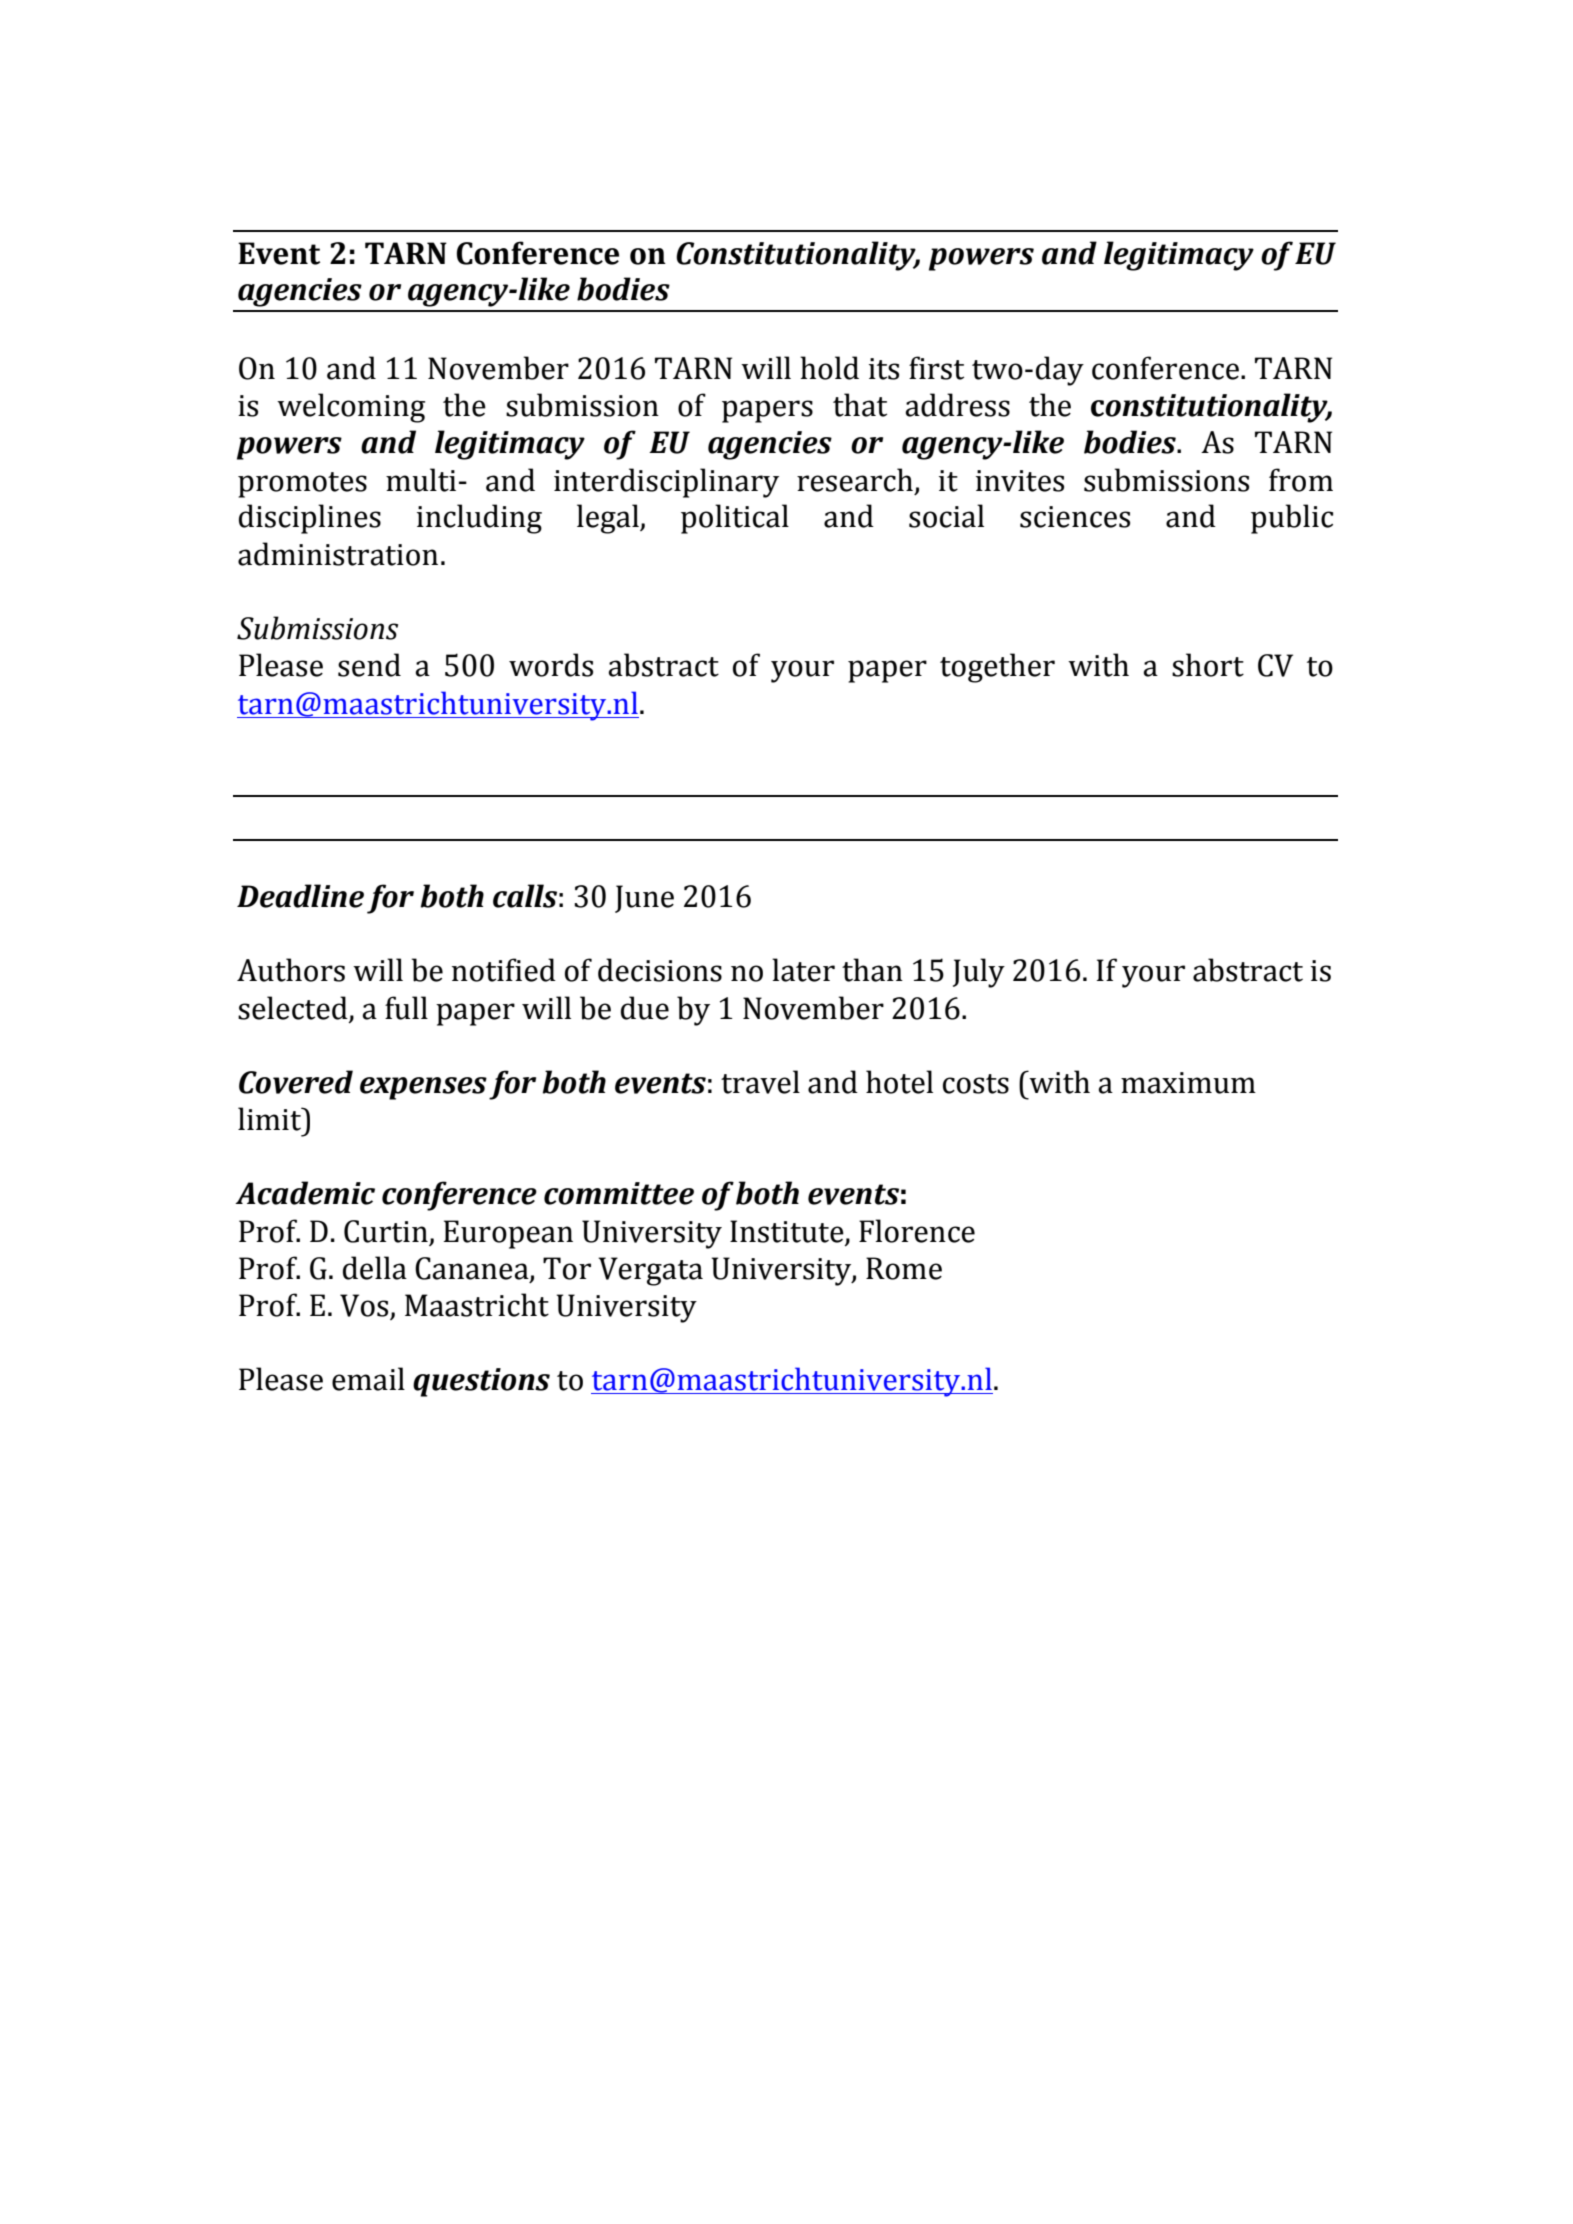  Describe the element at coordinates (860, 405) in the screenshot. I see `that` at that location.
